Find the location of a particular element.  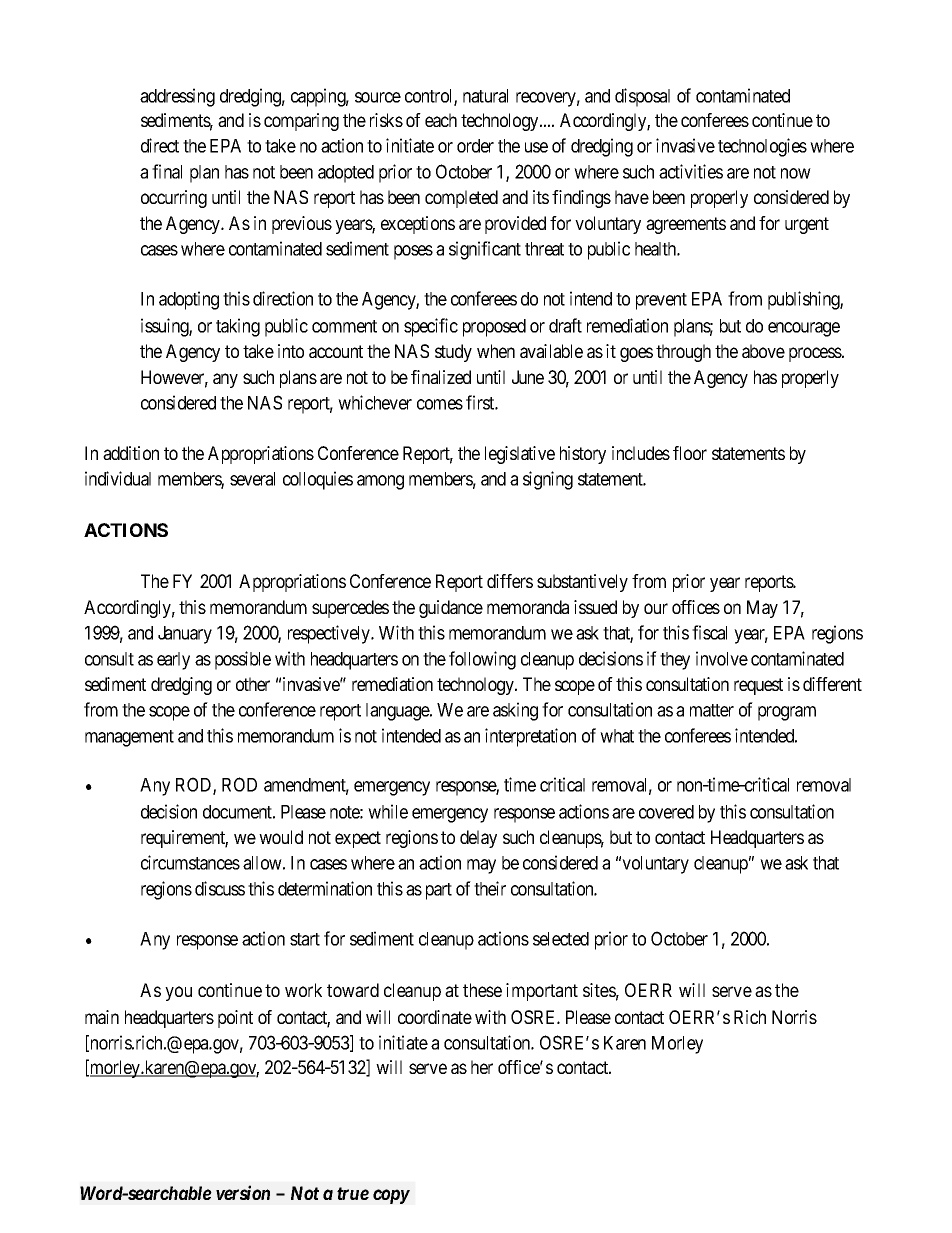

copy is located at coordinates (391, 1196).
